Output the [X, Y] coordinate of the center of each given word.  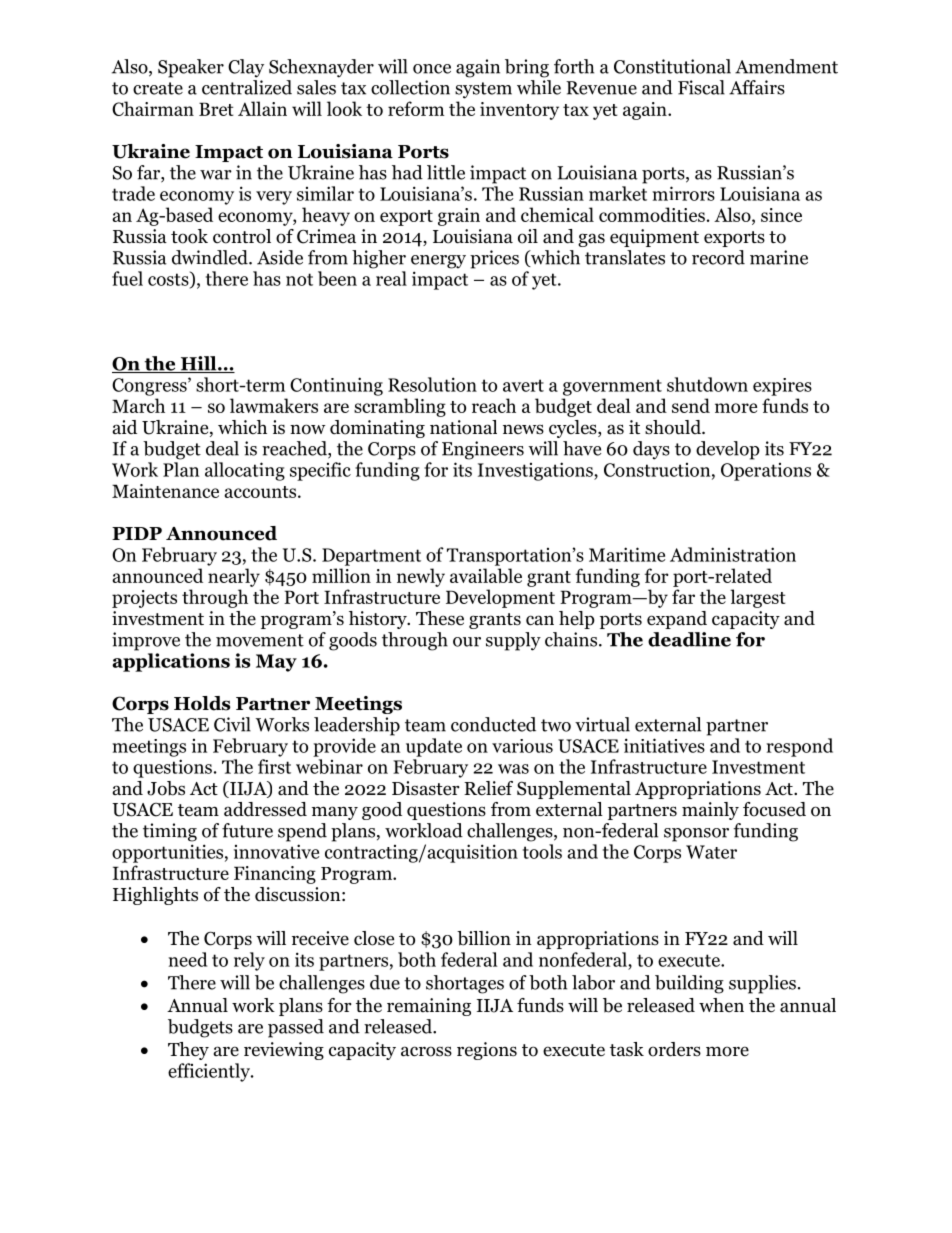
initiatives [664, 745]
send [691, 405]
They [188, 1051]
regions [487, 1051]
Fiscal [701, 87]
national [463, 427]
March [138, 405]
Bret [216, 109]
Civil [232, 724]
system [483, 90]
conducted [493, 724]
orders [674, 1049]
